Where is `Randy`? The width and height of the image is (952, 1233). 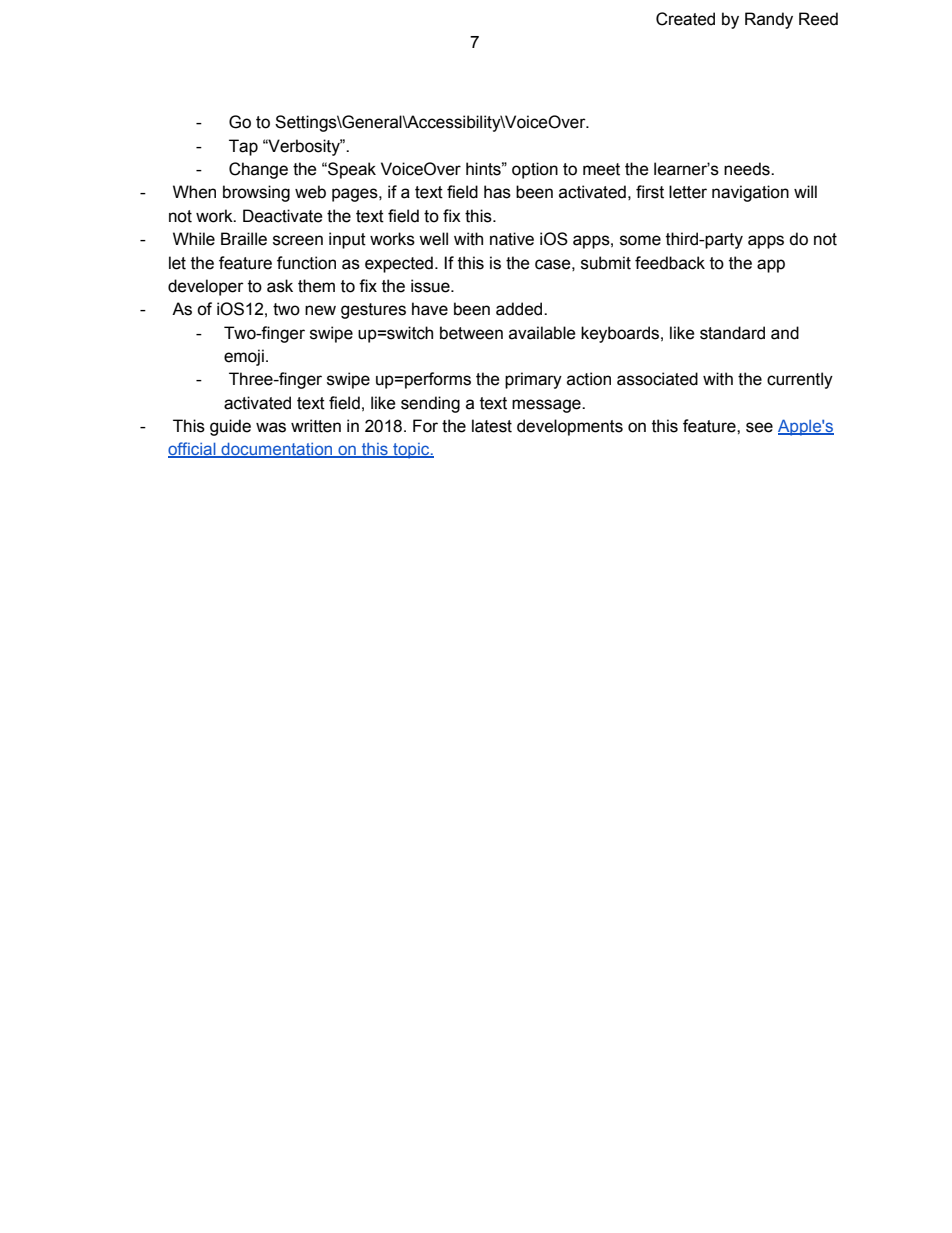 Randy is located at coordinates (769, 20).
